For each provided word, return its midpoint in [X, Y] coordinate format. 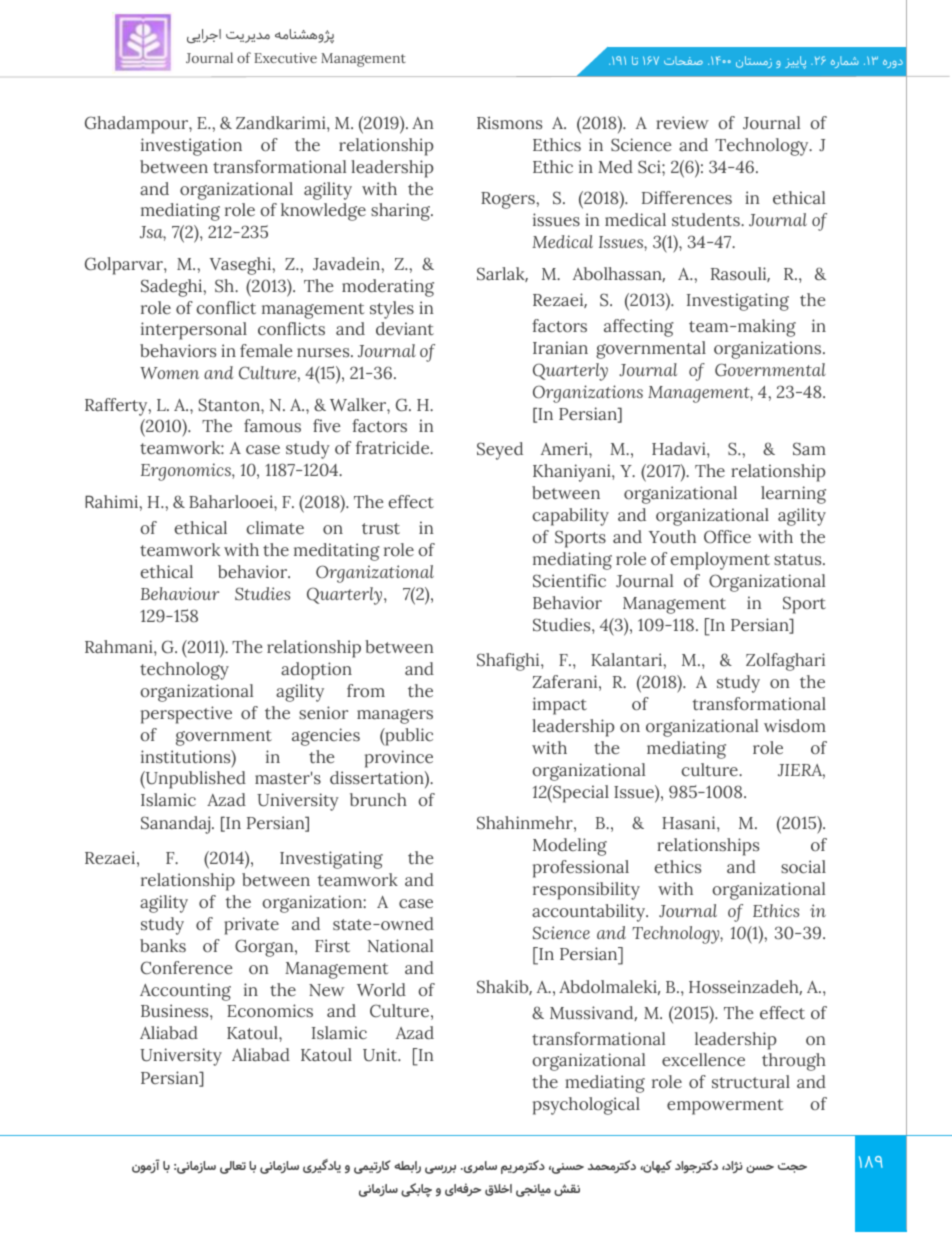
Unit [381, 1054]
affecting [639, 328]
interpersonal [194, 331]
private [251, 926]
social [803, 867]
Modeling [570, 847]
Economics [270, 1011]
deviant [405, 328]
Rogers [509, 200]
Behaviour [180, 593]
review [682, 122]
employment [720, 561]
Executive [285, 58]
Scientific [569, 580]
